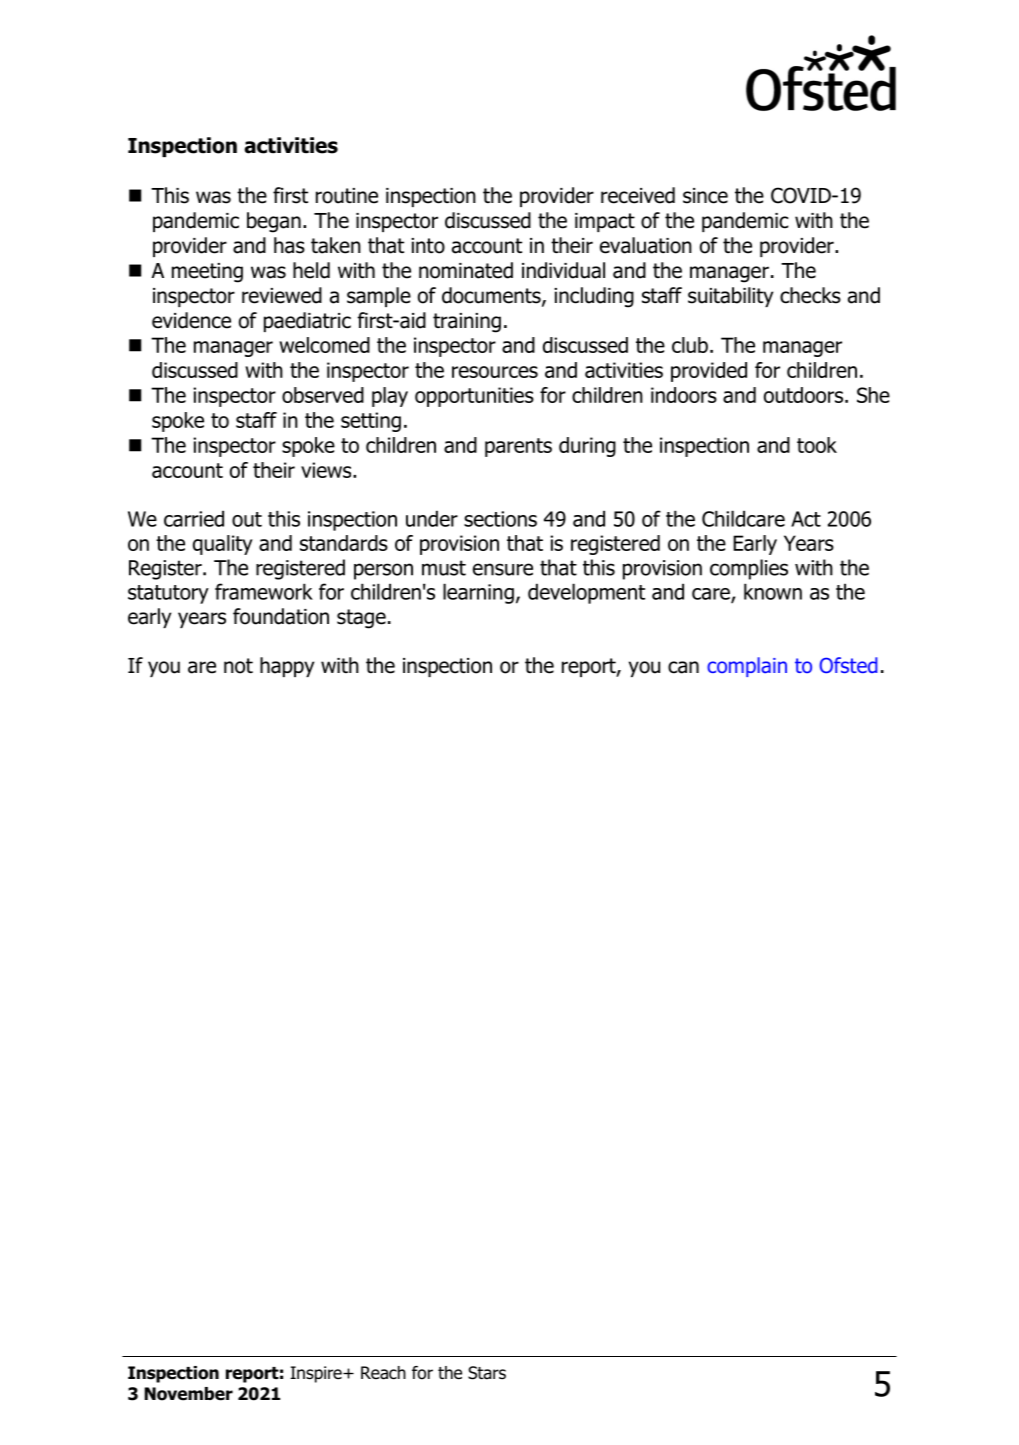  What do you see at coordinates (563, 270) in the screenshot?
I see `individual` at bounding box center [563, 270].
